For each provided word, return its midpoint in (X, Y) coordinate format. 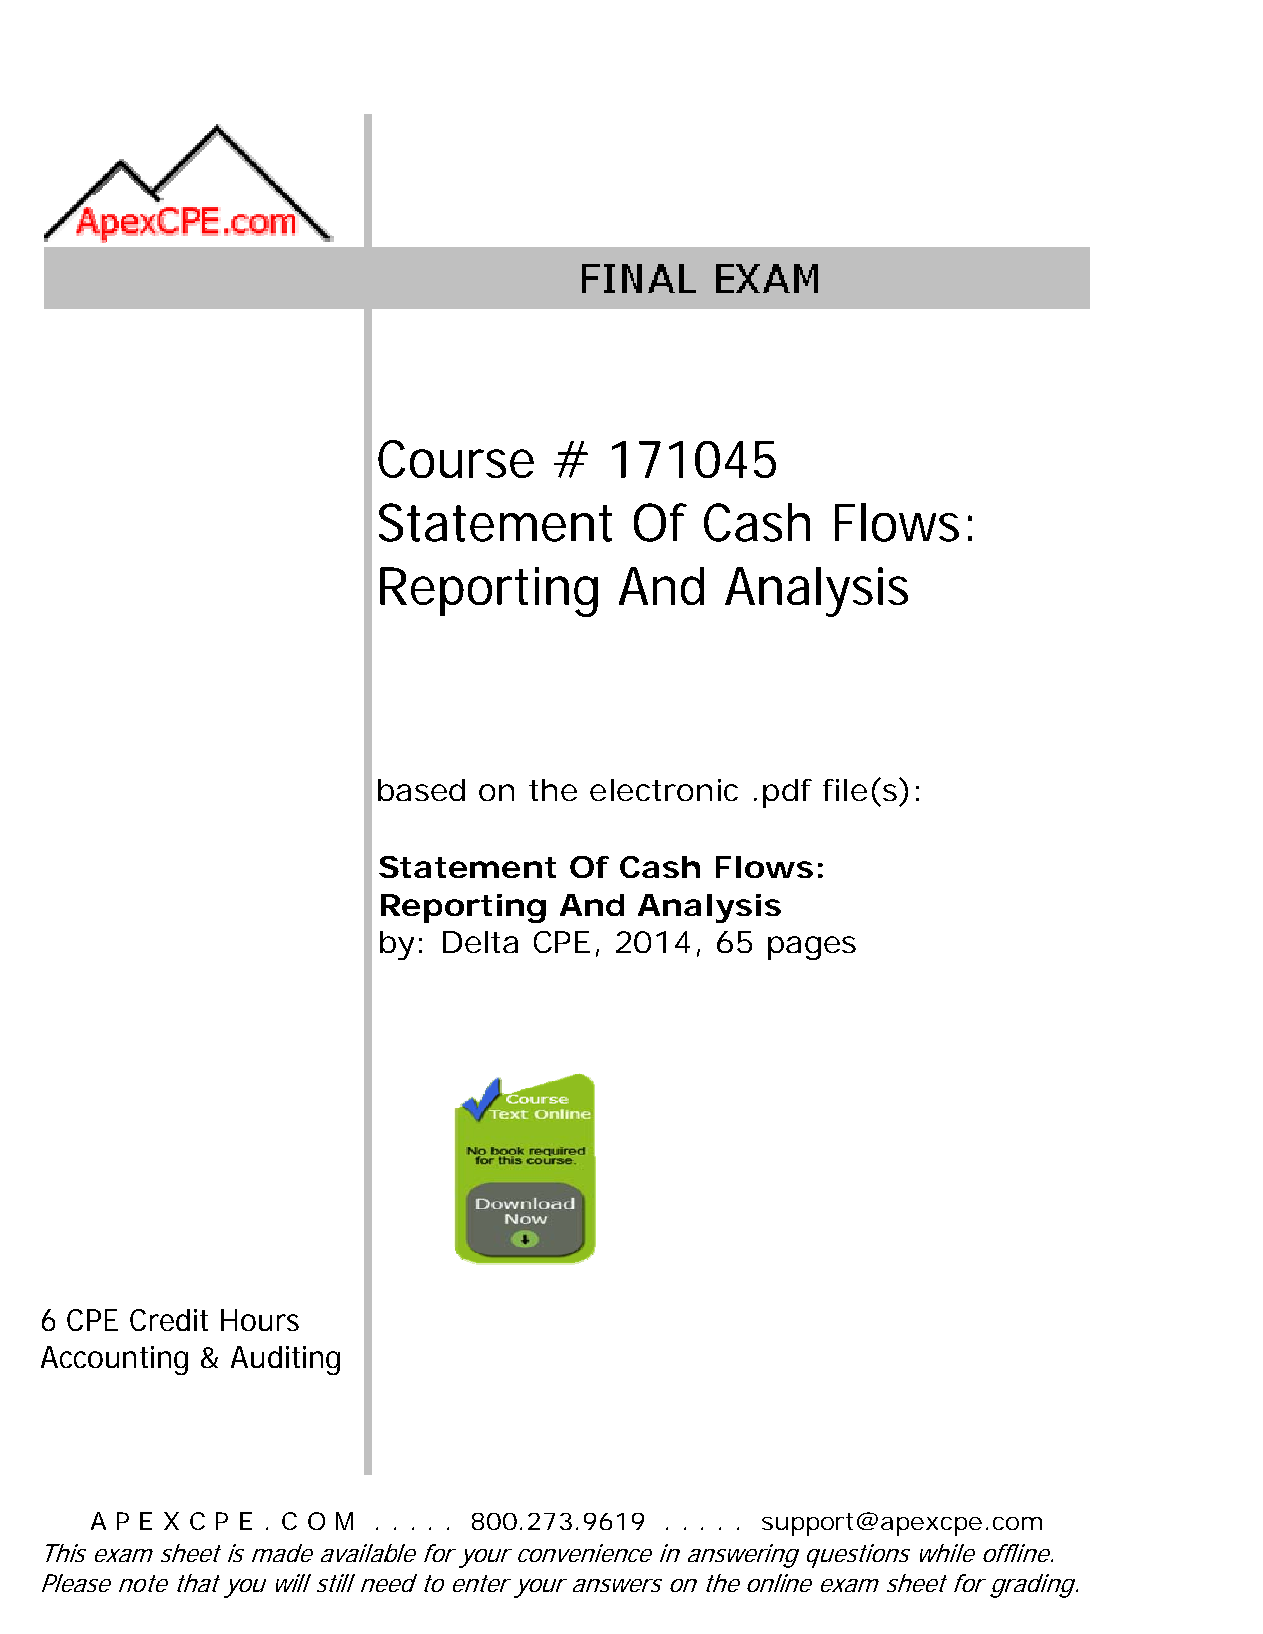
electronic (664, 790)
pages (812, 948)
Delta (480, 942)
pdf (787, 793)
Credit (169, 1320)
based (421, 790)
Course (456, 459)
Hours (260, 1320)
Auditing (285, 1360)
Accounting (114, 1360)
